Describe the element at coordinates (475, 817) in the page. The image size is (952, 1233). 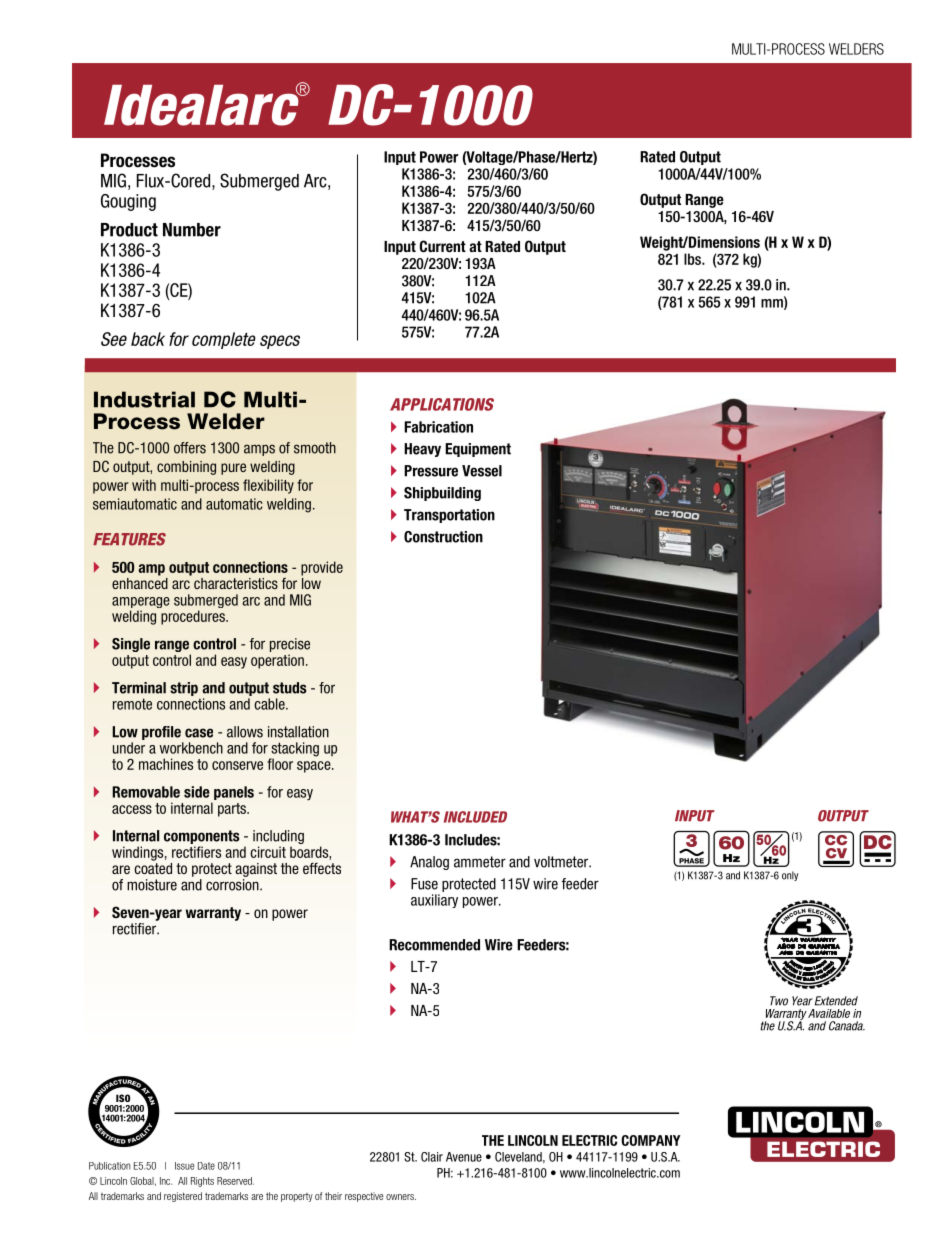
I see `INCLUDED` at that location.
